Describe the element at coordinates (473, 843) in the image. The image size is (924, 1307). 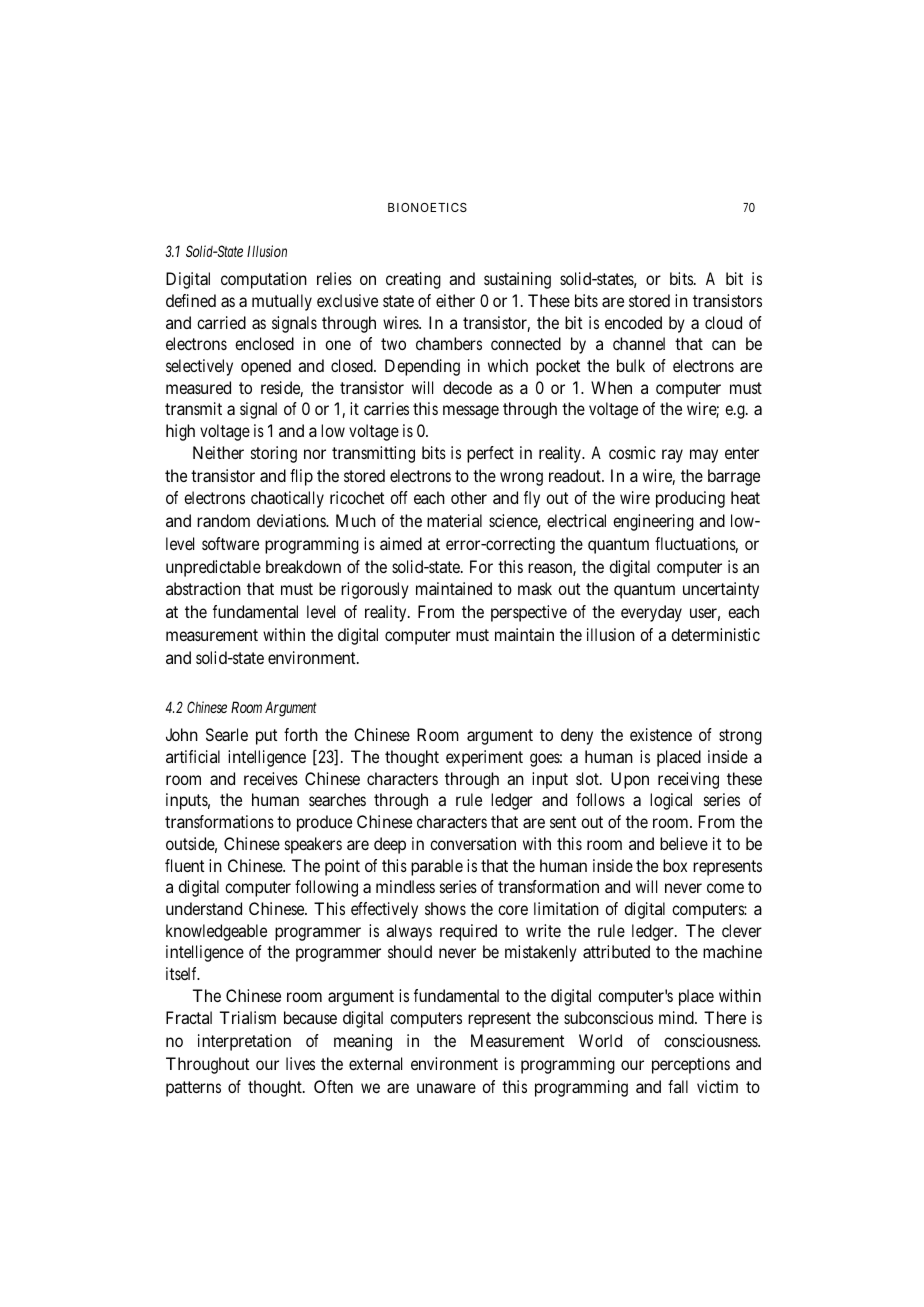
I see `conversation` at that location.
